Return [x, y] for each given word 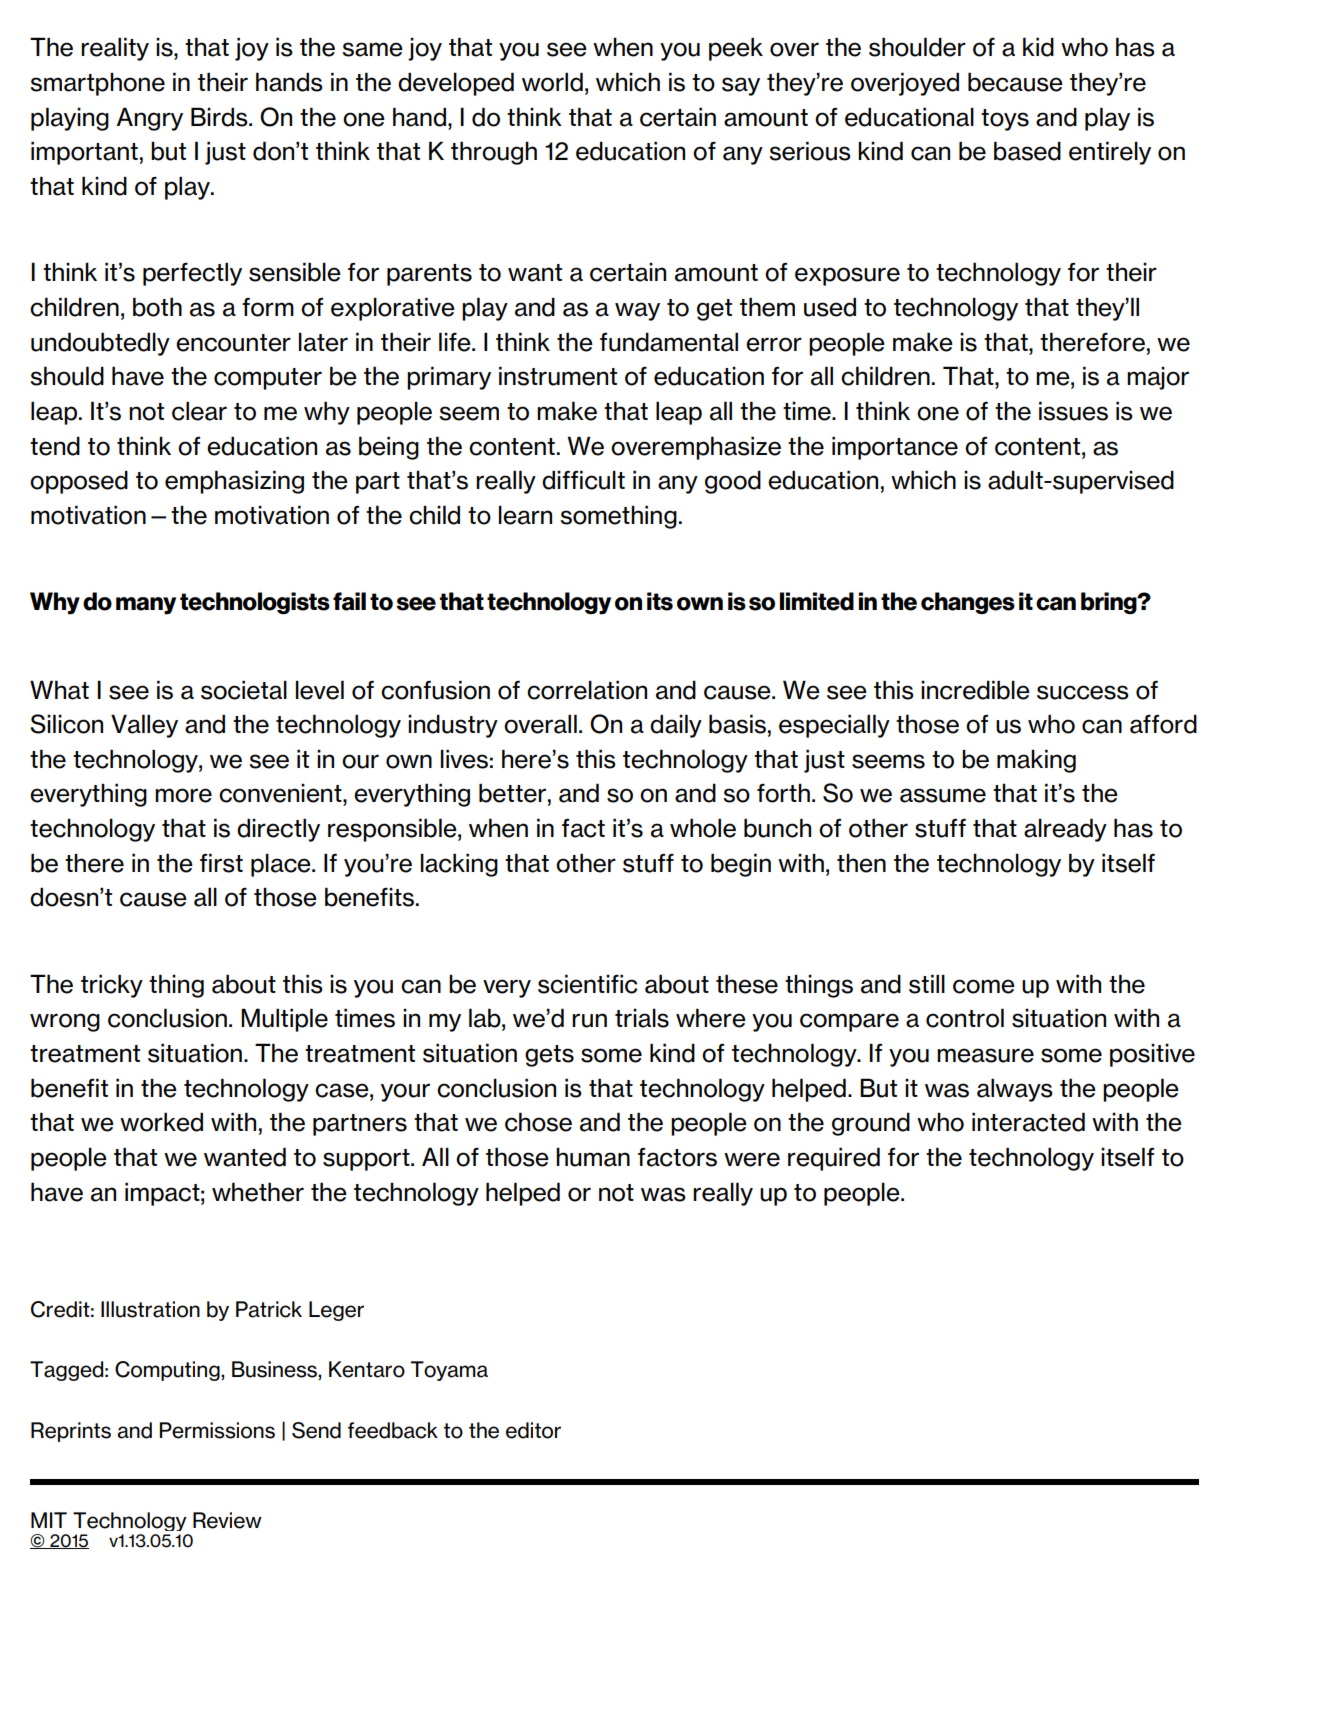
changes [968, 603]
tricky [112, 986]
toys [1005, 120]
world [552, 82]
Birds [220, 117]
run [589, 1020]
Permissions [217, 1430]
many [146, 606]
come [984, 986]
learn [525, 515]
